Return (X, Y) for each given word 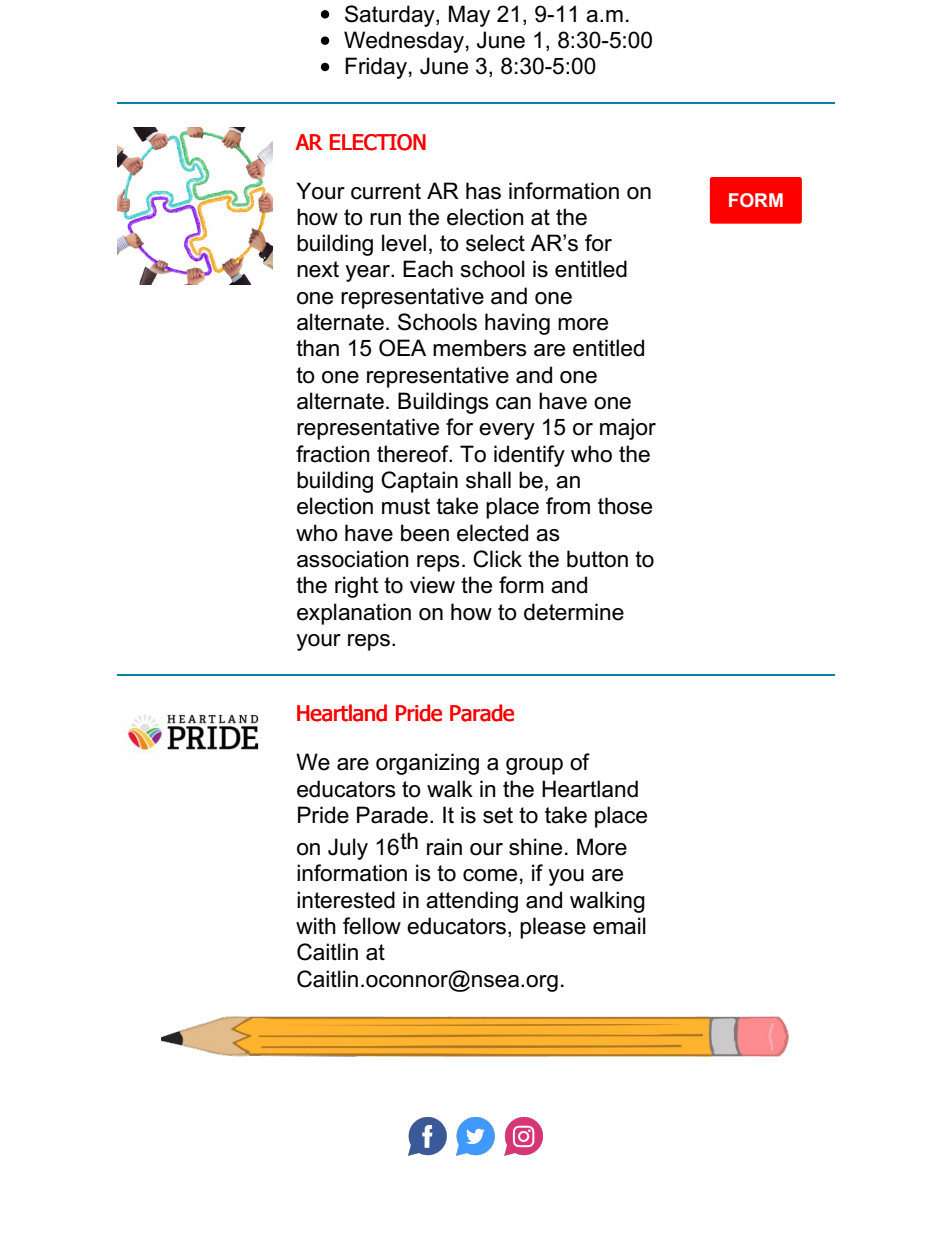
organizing (427, 764)
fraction (332, 454)
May (469, 16)
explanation (354, 614)
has (483, 191)
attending (472, 902)
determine (574, 612)
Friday (376, 68)
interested (346, 900)
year (368, 273)
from (568, 506)
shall (488, 480)
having (517, 324)
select (495, 243)
